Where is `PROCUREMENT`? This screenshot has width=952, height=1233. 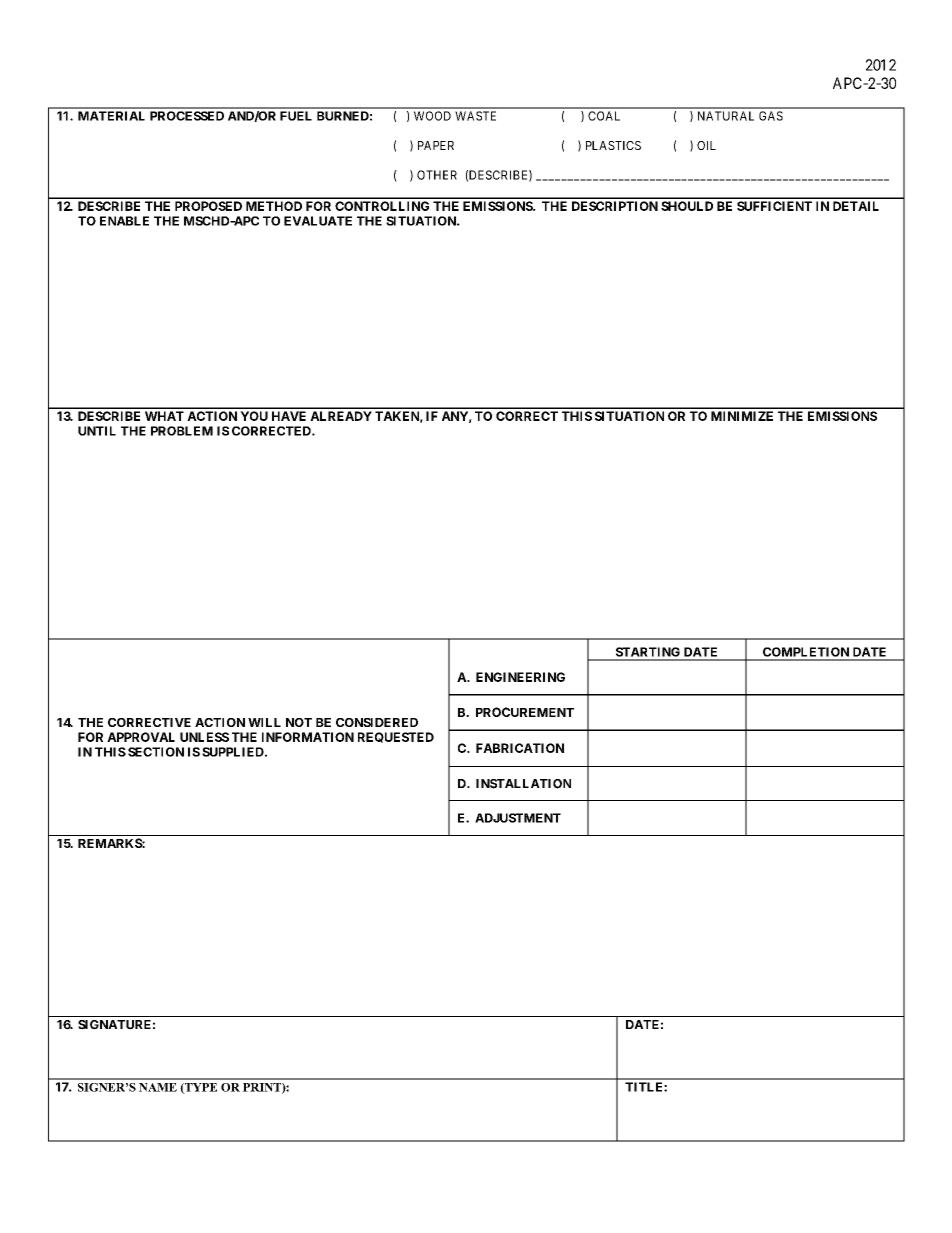
PROCUREMENT is located at coordinates (525, 712).
